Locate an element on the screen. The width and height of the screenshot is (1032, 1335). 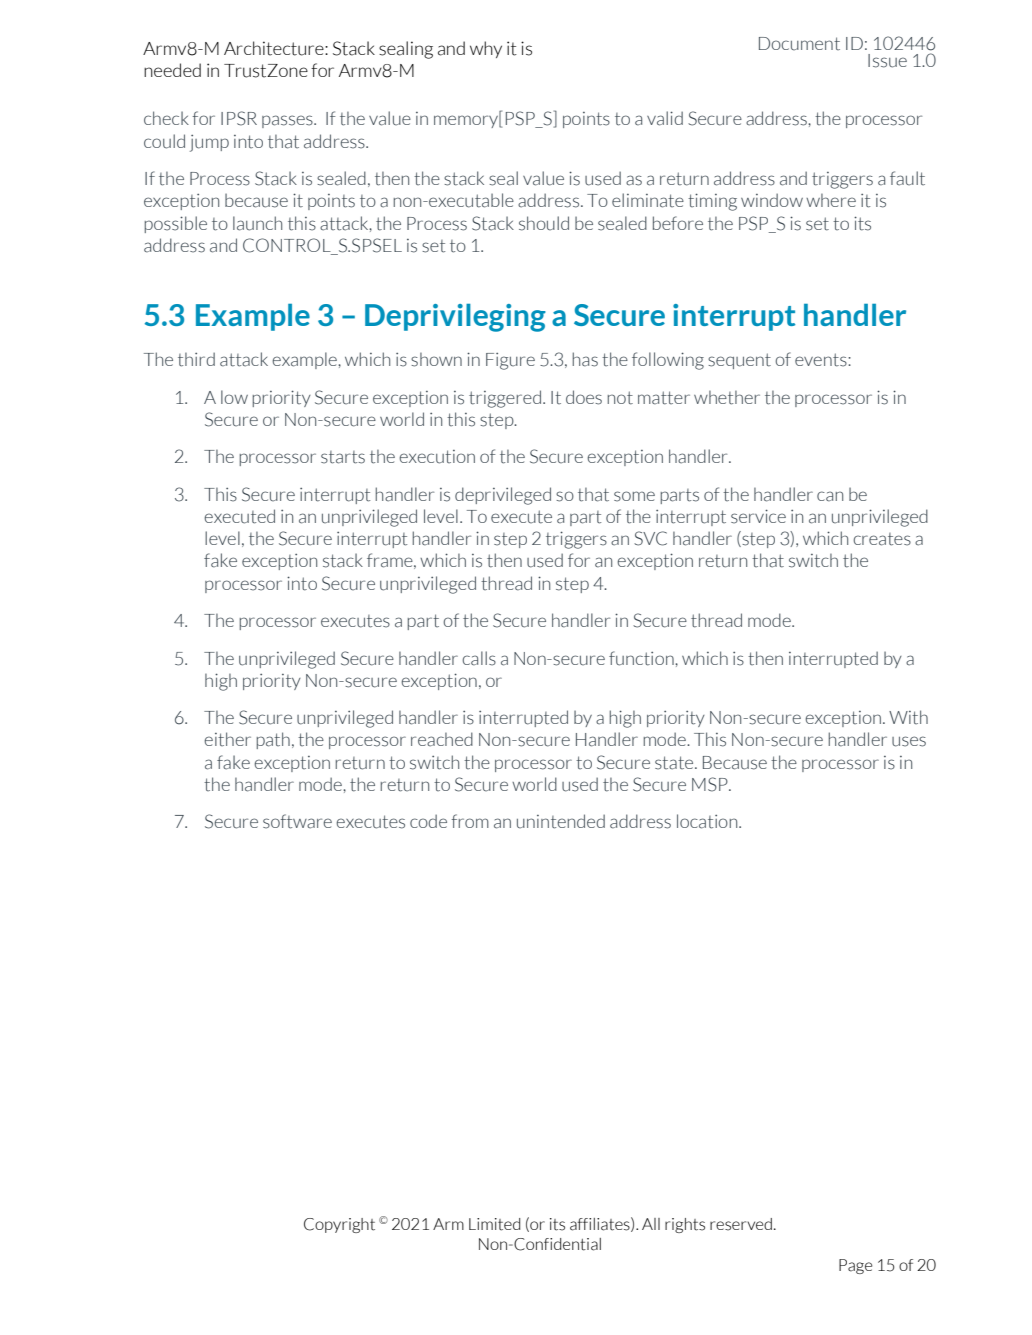
why is located at coordinates (486, 49).
